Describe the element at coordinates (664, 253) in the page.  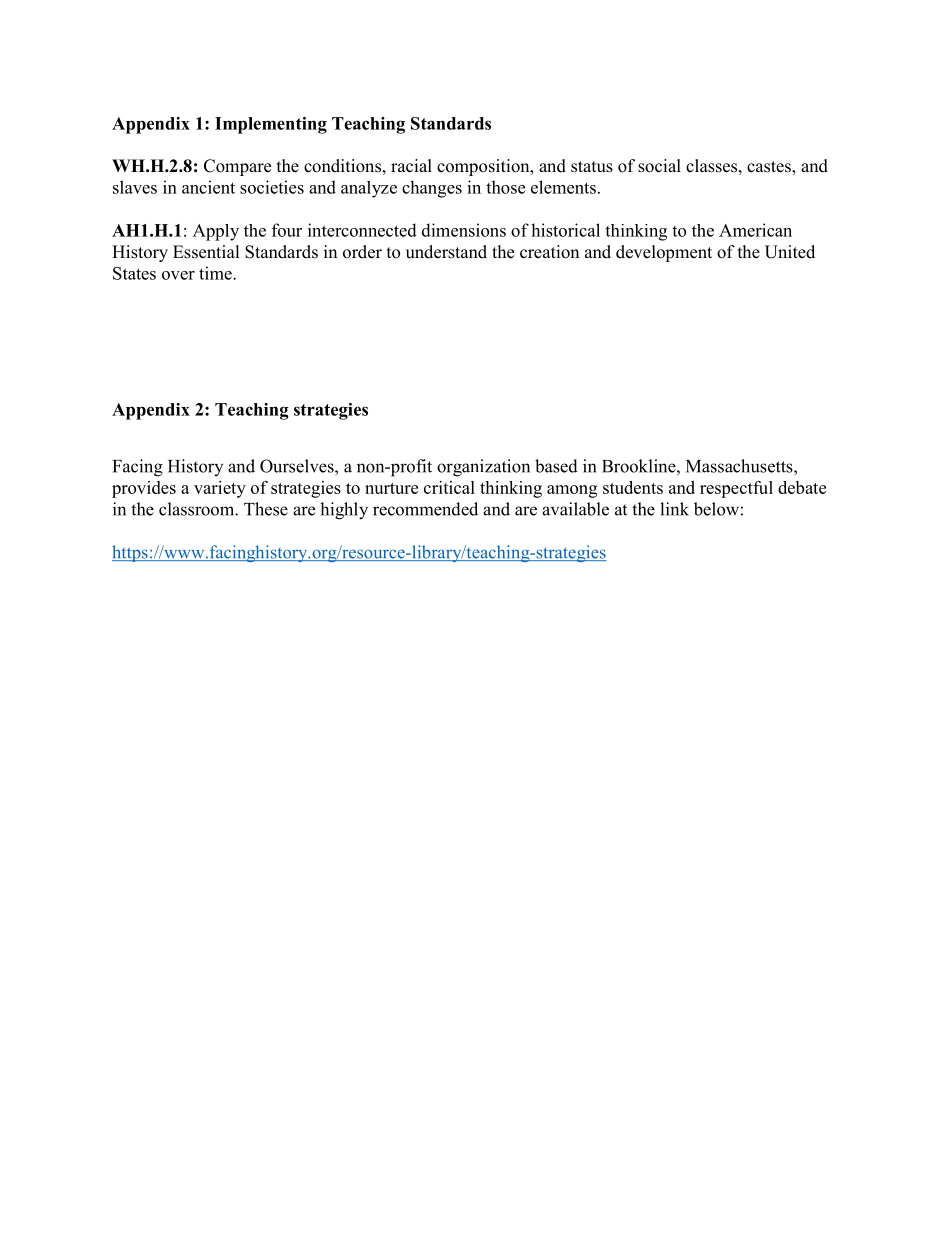
I see `development` at that location.
